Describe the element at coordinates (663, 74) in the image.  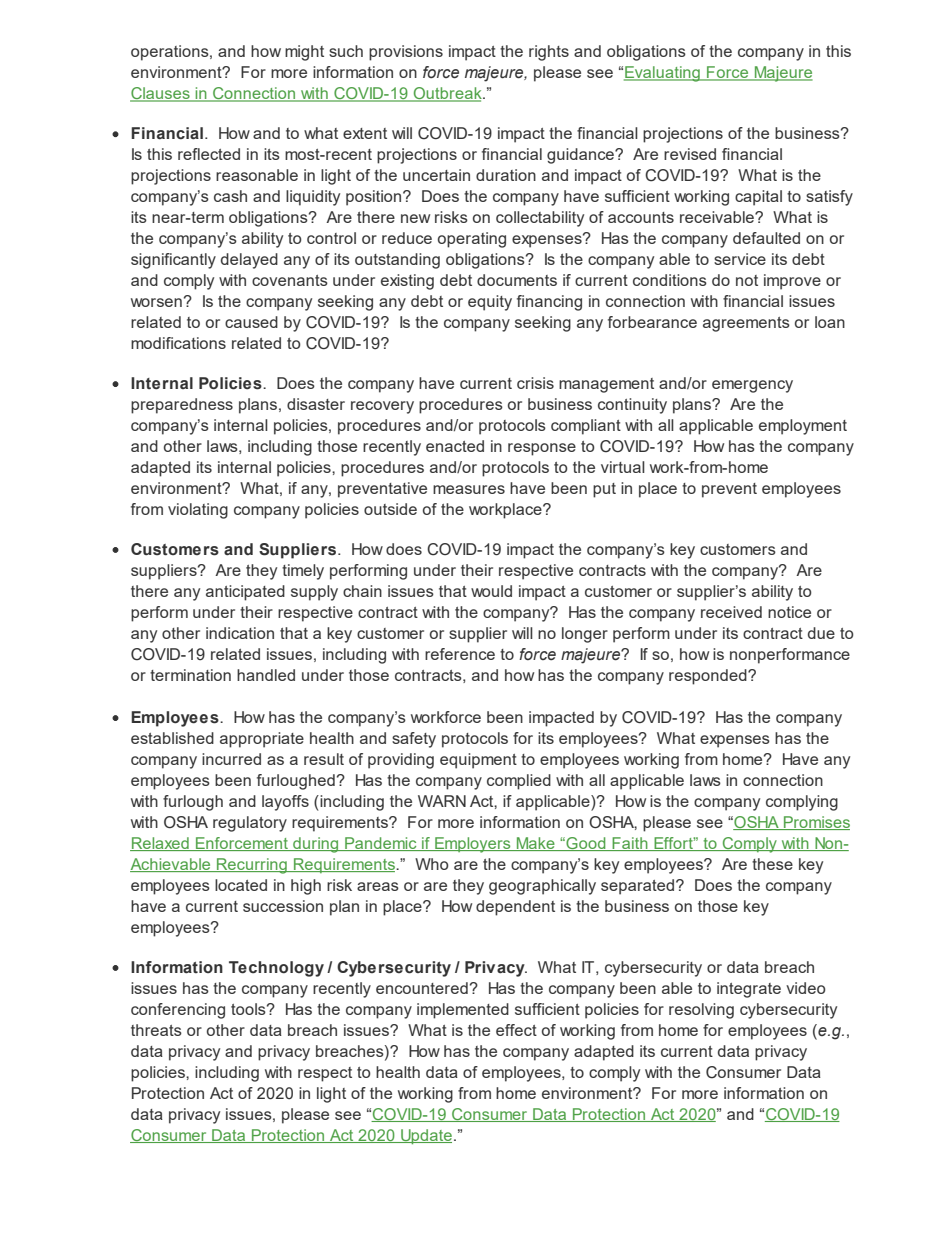
I see `Evaluating` at that location.
